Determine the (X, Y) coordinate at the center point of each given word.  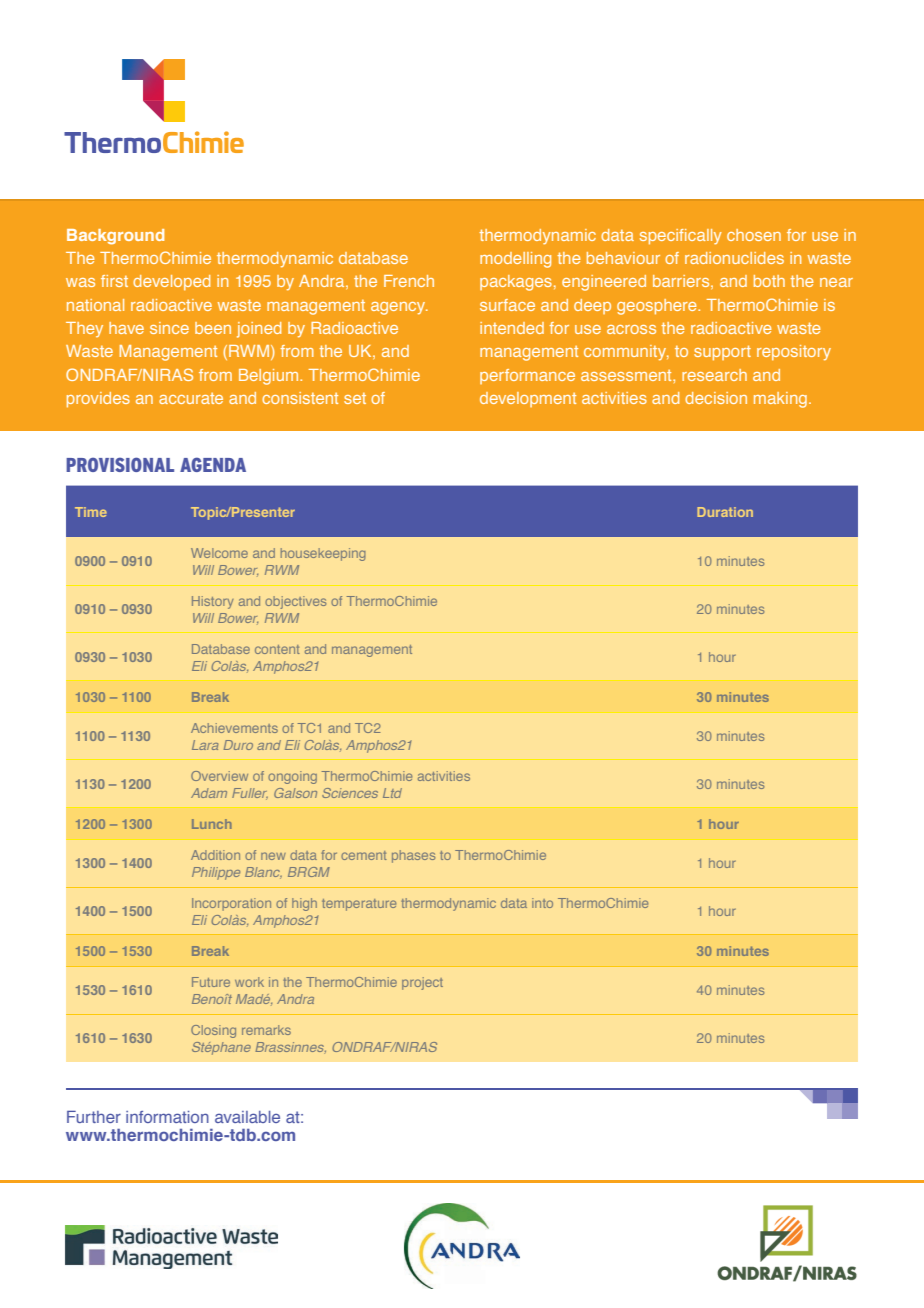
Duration (725, 512)
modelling (515, 260)
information (167, 1117)
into (542, 903)
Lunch (211, 824)
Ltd (392, 793)
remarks (266, 1030)
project (422, 983)
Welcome (219, 553)
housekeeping (323, 554)
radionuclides (734, 258)
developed (171, 282)
